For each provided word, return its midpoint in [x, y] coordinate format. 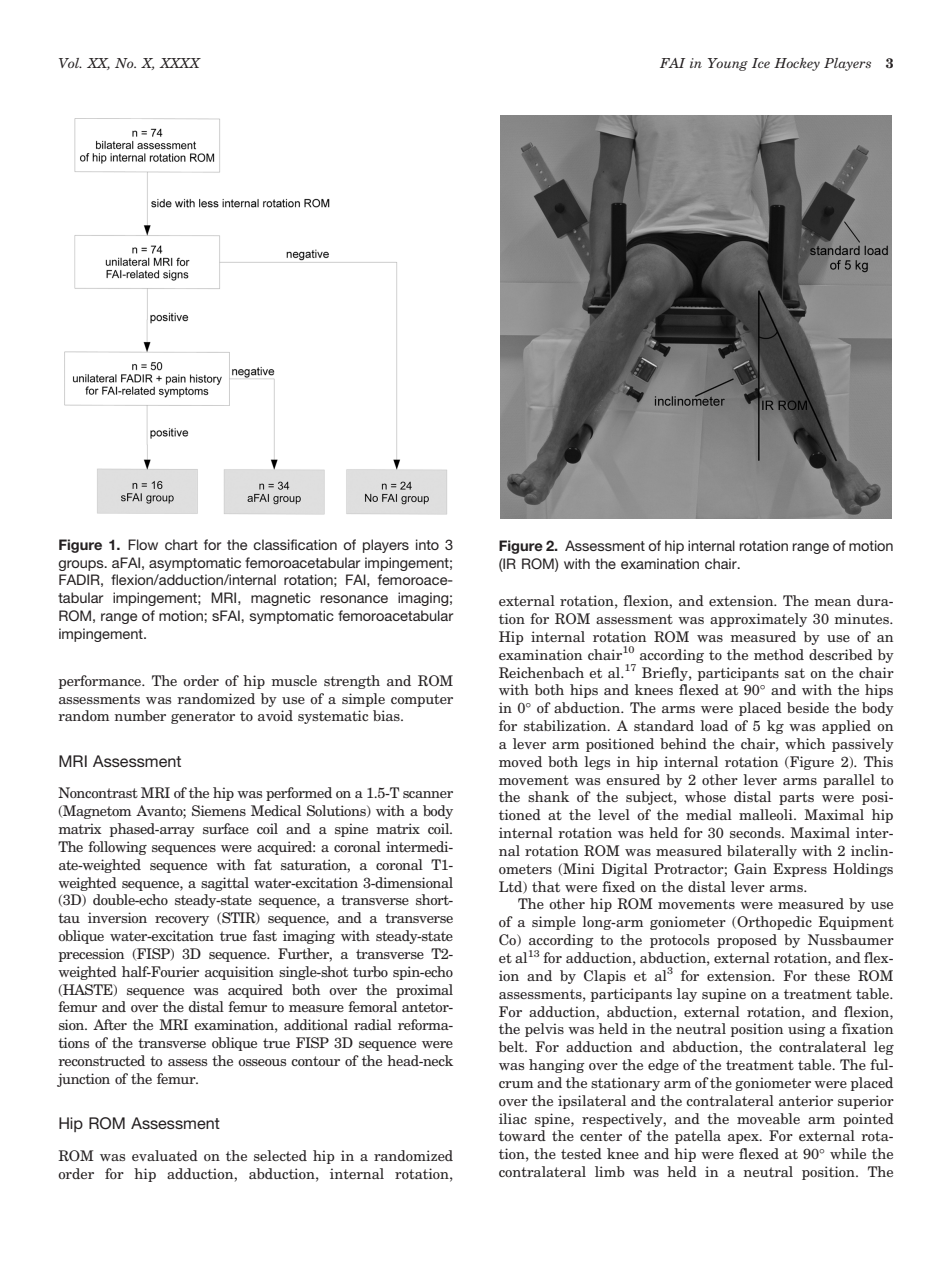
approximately [758, 620]
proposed [747, 941]
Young [728, 64]
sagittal [225, 884]
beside [808, 707]
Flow [143, 544]
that [546, 886]
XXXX [180, 63]
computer [422, 700]
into [427, 544]
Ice [761, 63]
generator [203, 717]
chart [181, 544]
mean [832, 602]
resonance [354, 599]
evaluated [165, 1155]
